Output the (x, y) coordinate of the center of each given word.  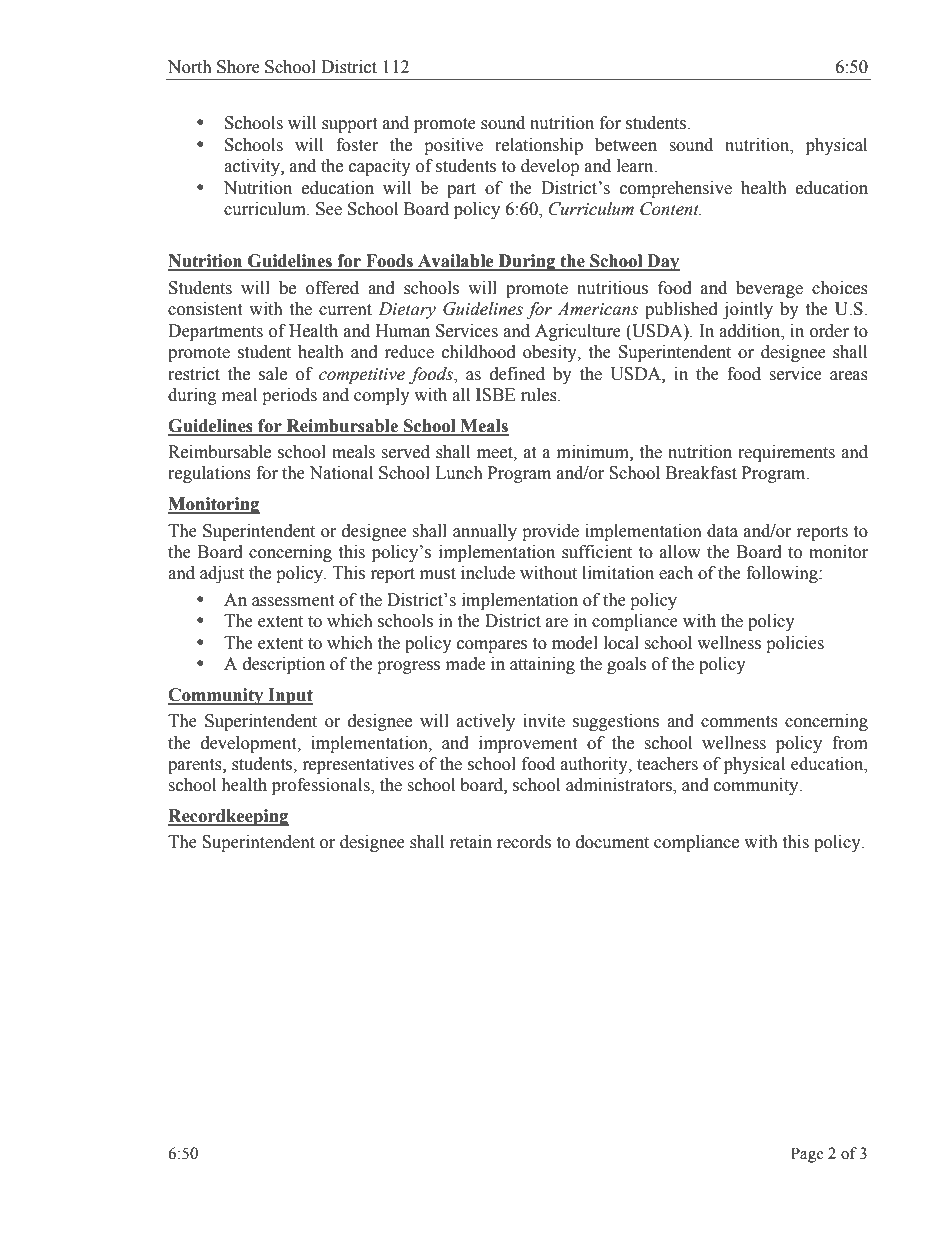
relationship (539, 146)
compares (492, 646)
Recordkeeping (228, 817)
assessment (293, 601)
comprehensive (676, 189)
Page (807, 1155)
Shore (238, 67)
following (783, 574)
